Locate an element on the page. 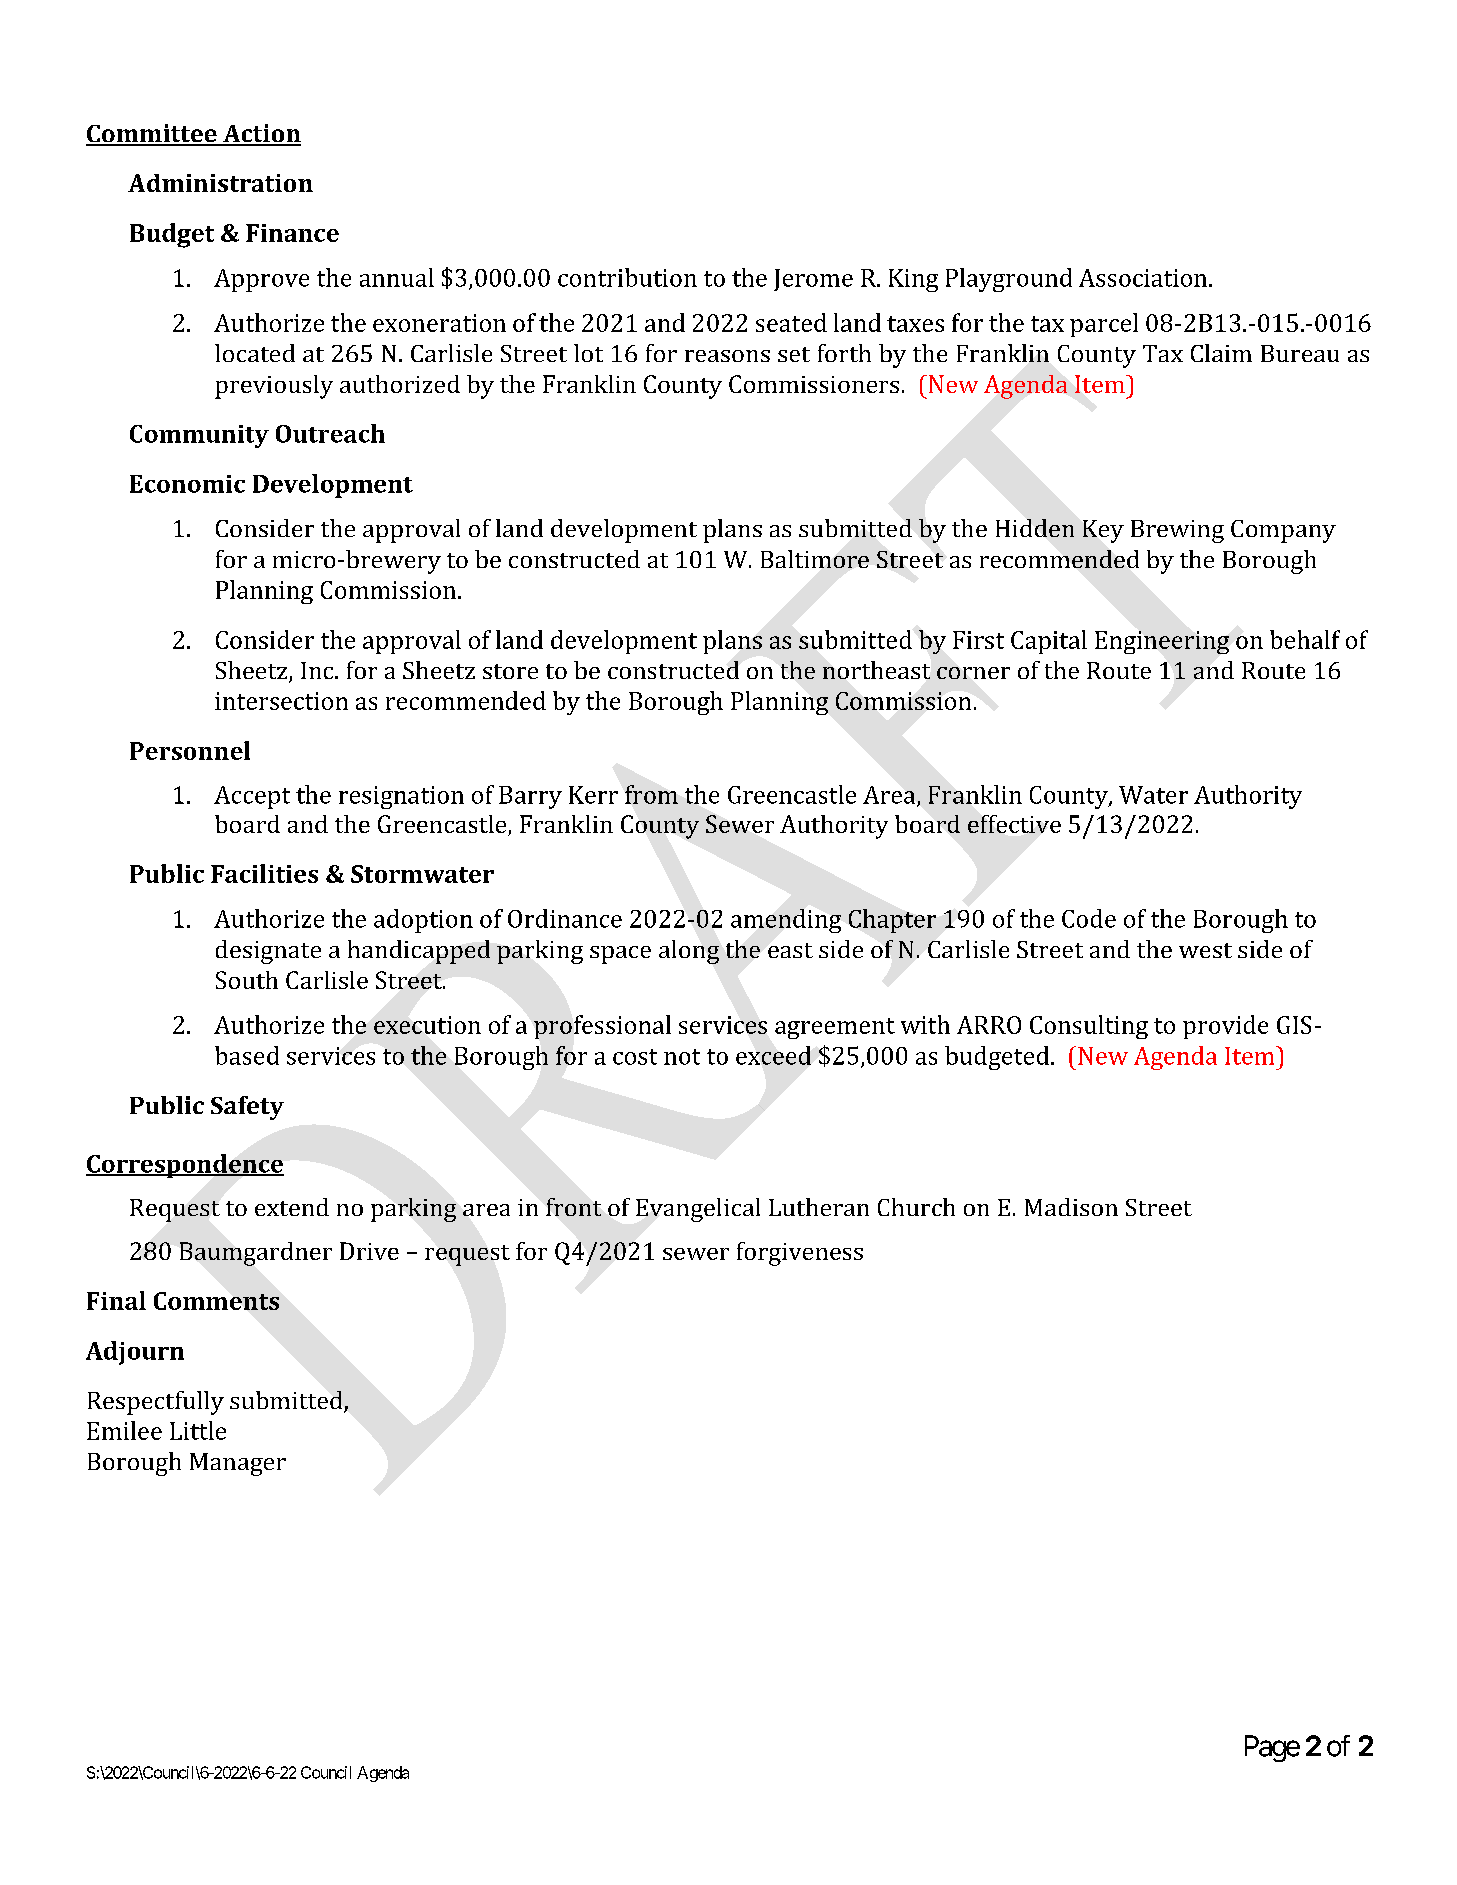  Madison is located at coordinates (1071, 1207).
